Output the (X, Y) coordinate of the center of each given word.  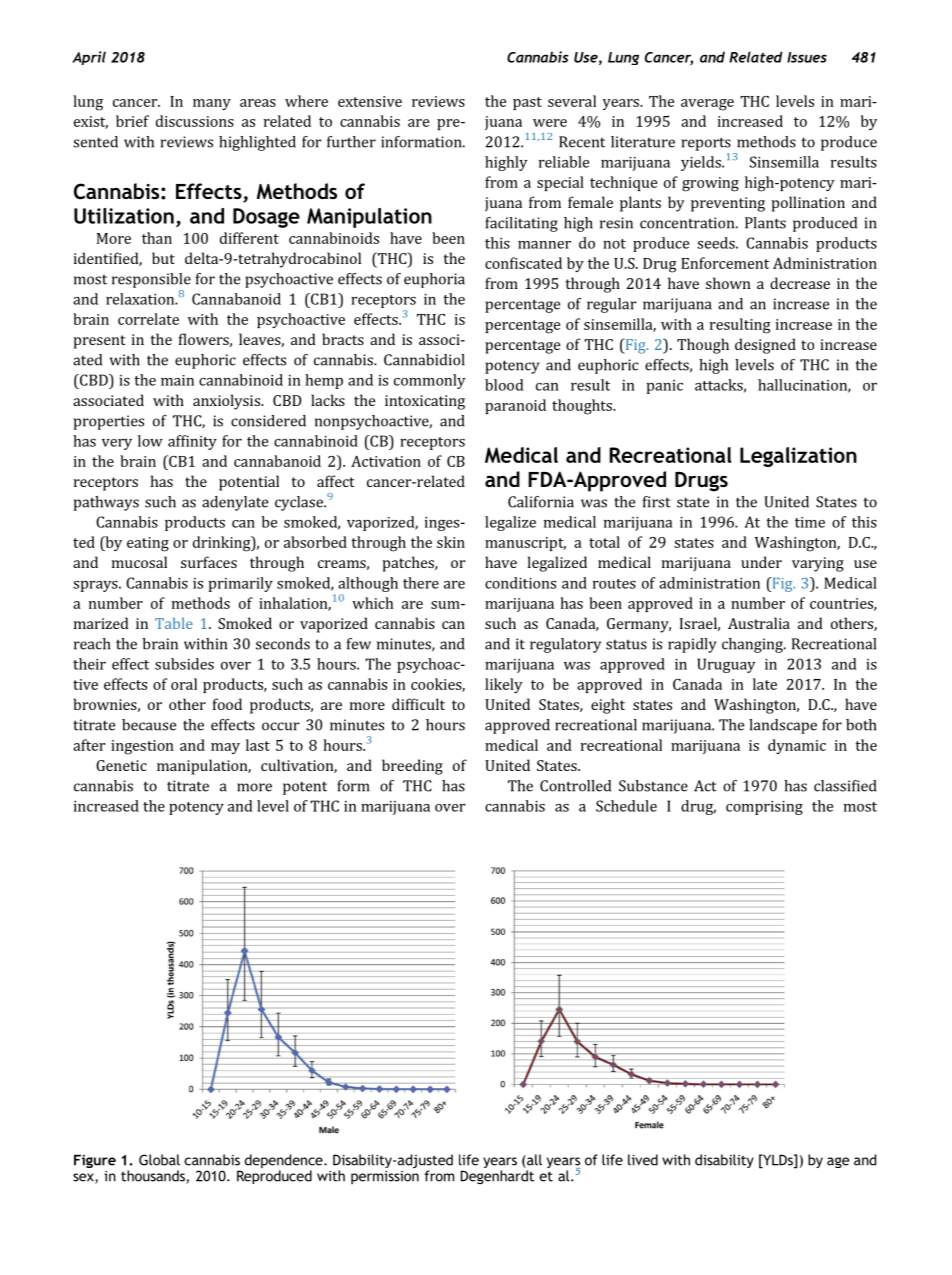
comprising (764, 808)
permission (385, 1177)
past (527, 103)
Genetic (121, 765)
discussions (195, 121)
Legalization (798, 457)
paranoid (515, 406)
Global (159, 1160)
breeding (412, 767)
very (117, 444)
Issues (807, 57)
